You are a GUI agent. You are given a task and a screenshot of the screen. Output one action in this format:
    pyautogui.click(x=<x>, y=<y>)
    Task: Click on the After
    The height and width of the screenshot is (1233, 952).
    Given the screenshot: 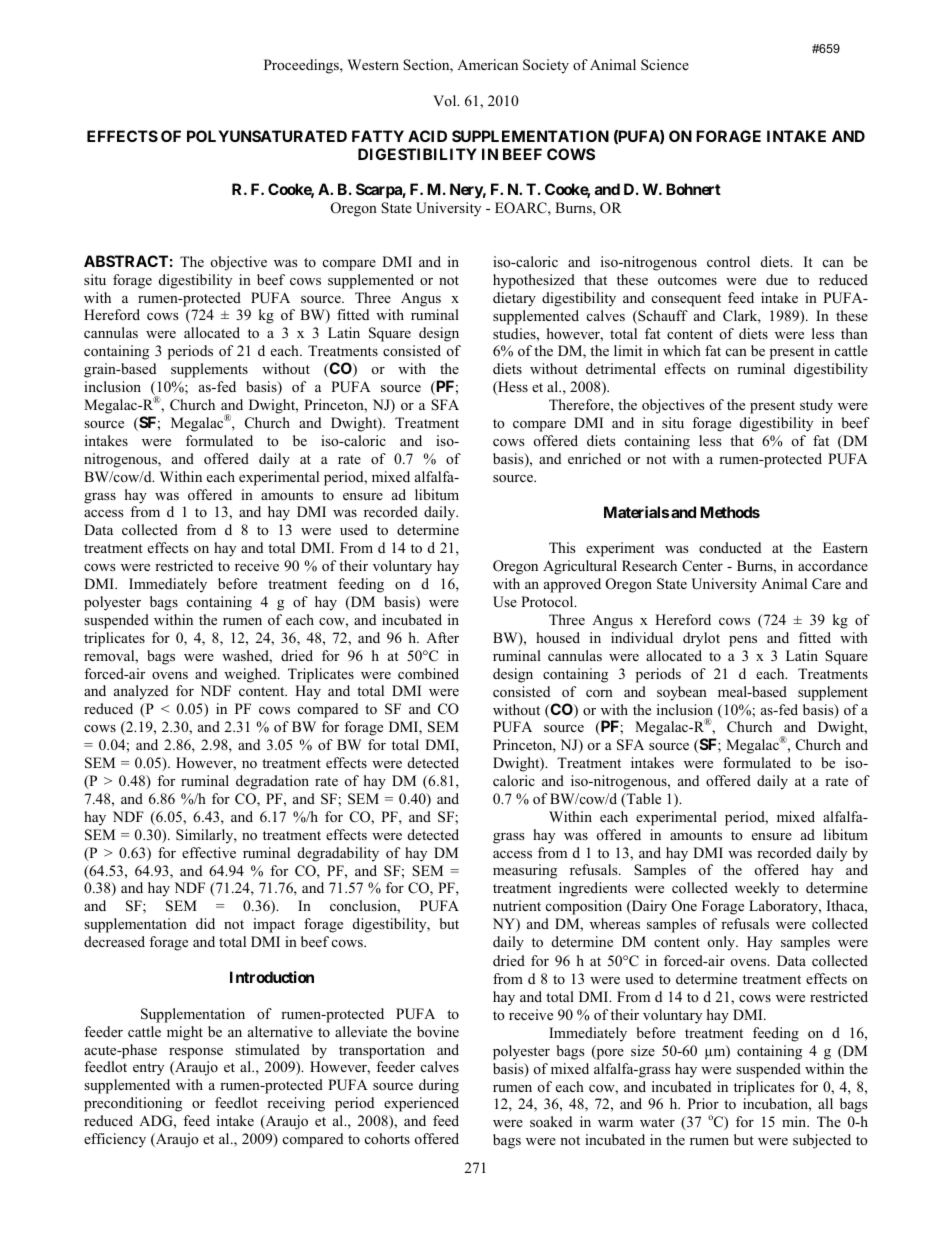 What is the action you would take?
    pyautogui.click(x=442, y=637)
